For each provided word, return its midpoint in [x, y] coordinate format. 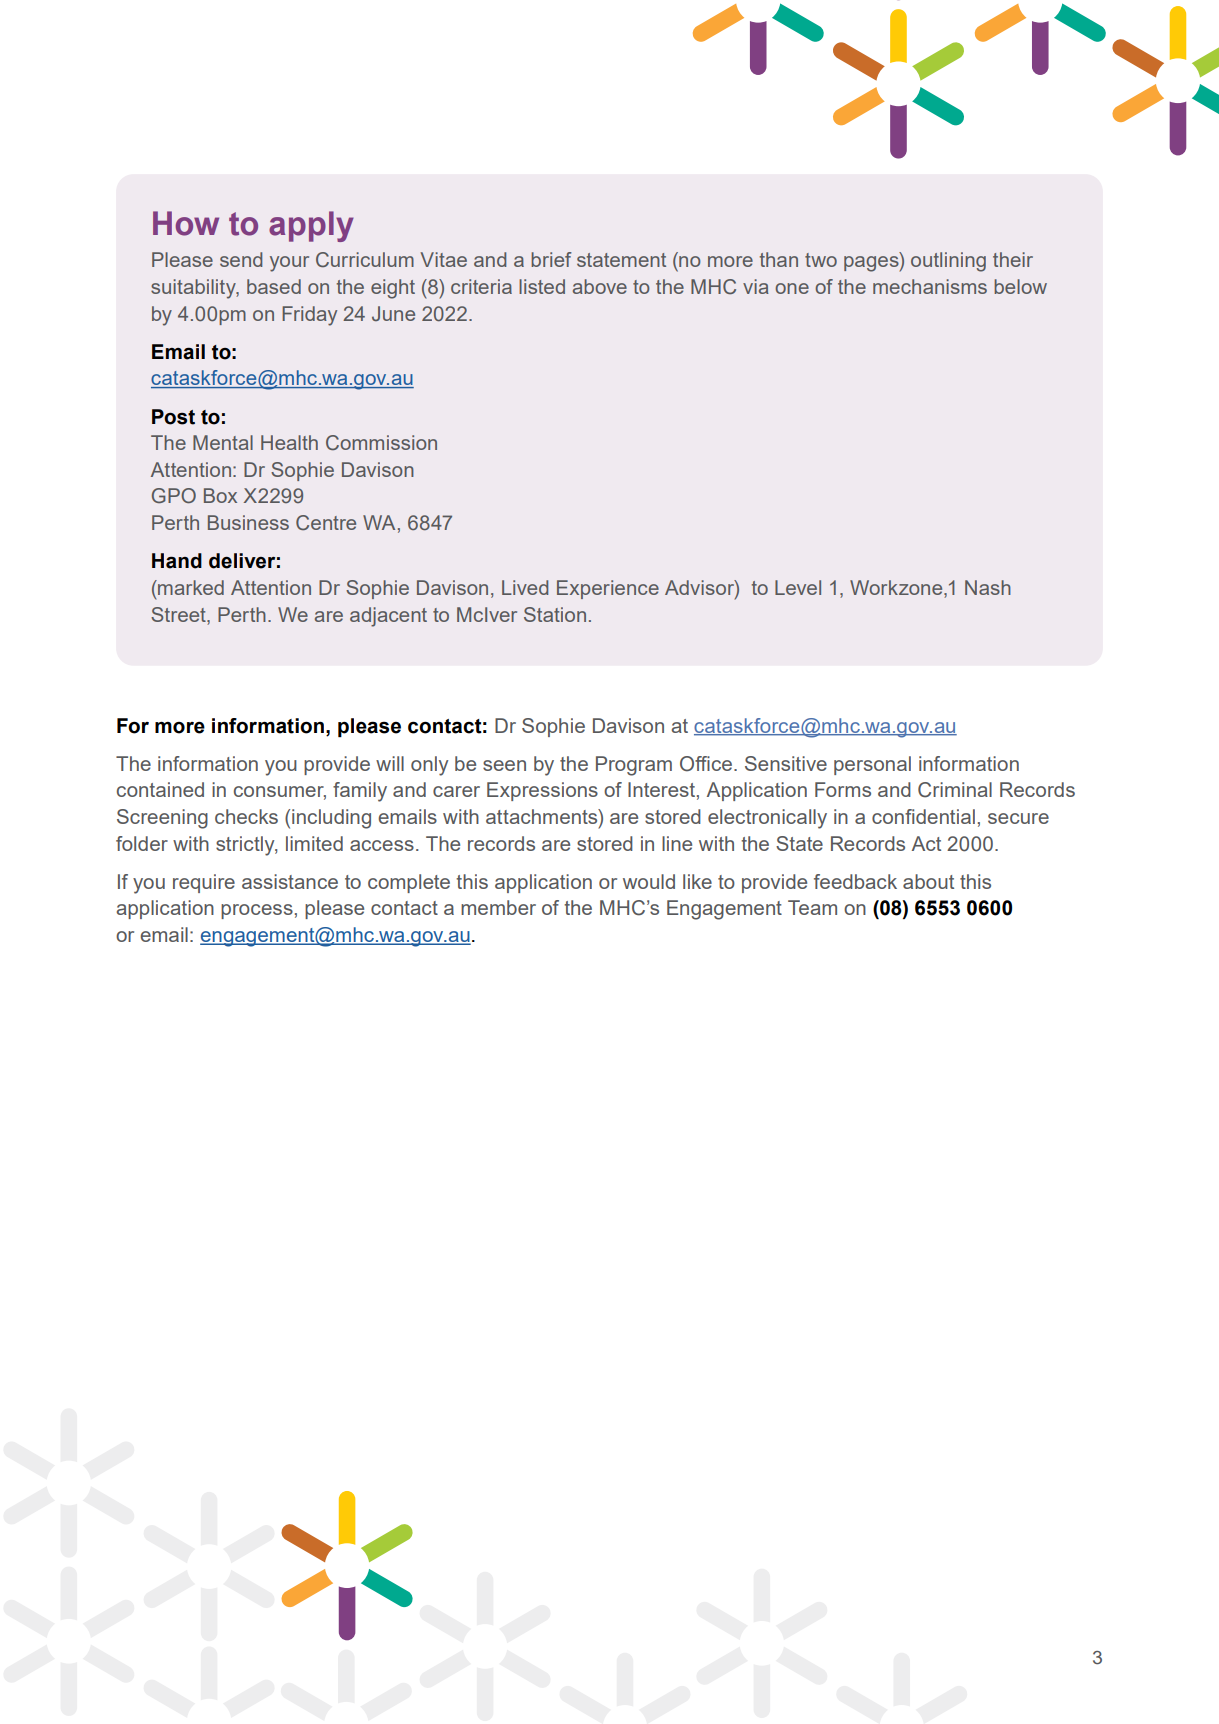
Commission [381, 443]
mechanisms [930, 286]
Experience [608, 589]
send [241, 259]
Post [173, 417]
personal [872, 765]
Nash [988, 587]
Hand [177, 561]
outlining [948, 262]
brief [551, 259]
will [390, 763]
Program [634, 766]
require [204, 883]
